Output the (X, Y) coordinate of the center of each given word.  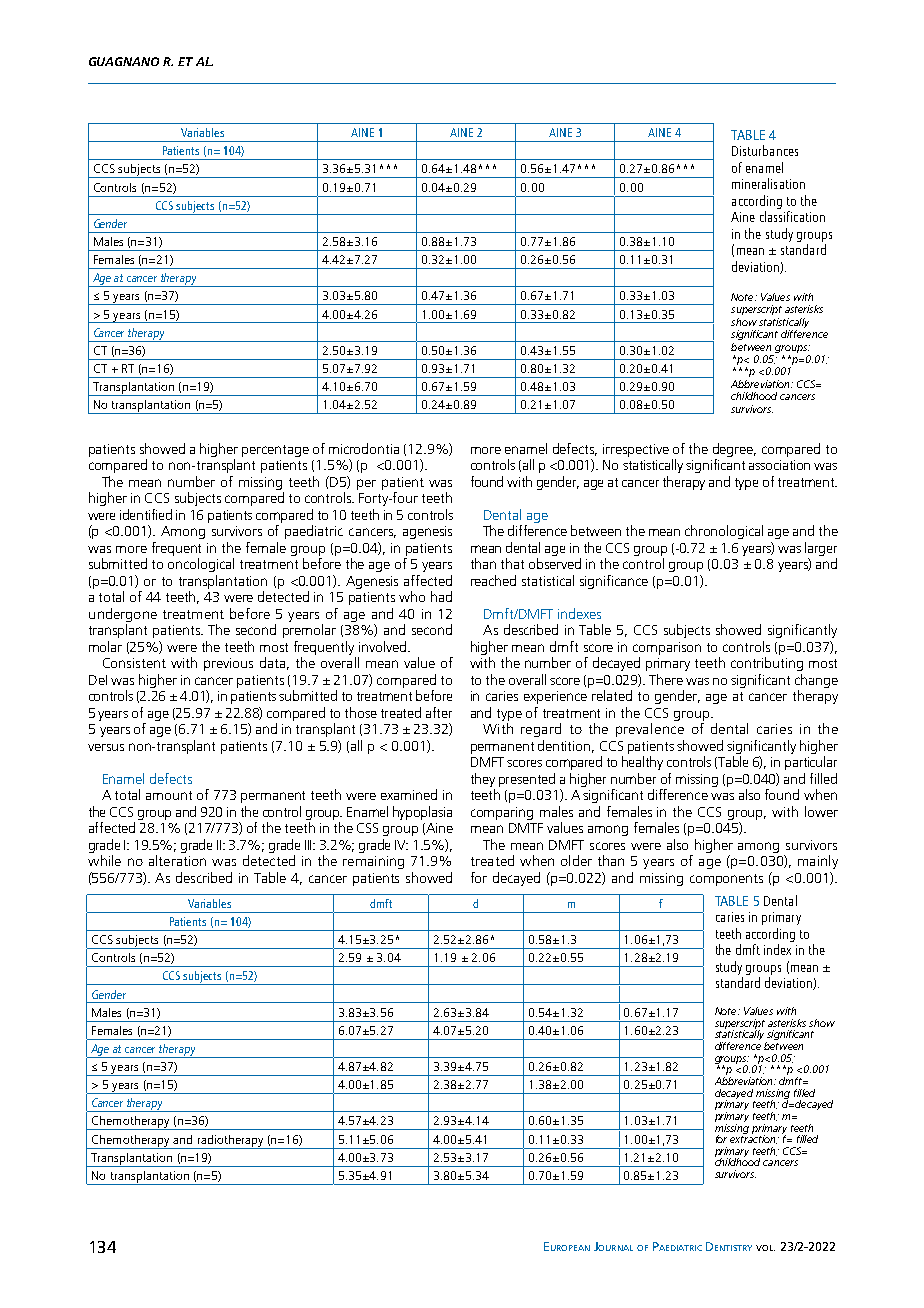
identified (146, 514)
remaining (373, 862)
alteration (177, 860)
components (726, 880)
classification (792, 216)
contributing (767, 664)
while (104, 860)
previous (228, 664)
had (441, 596)
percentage (275, 451)
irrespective (636, 450)
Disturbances (765, 150)
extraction (754, 1138)
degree (734, 450)
